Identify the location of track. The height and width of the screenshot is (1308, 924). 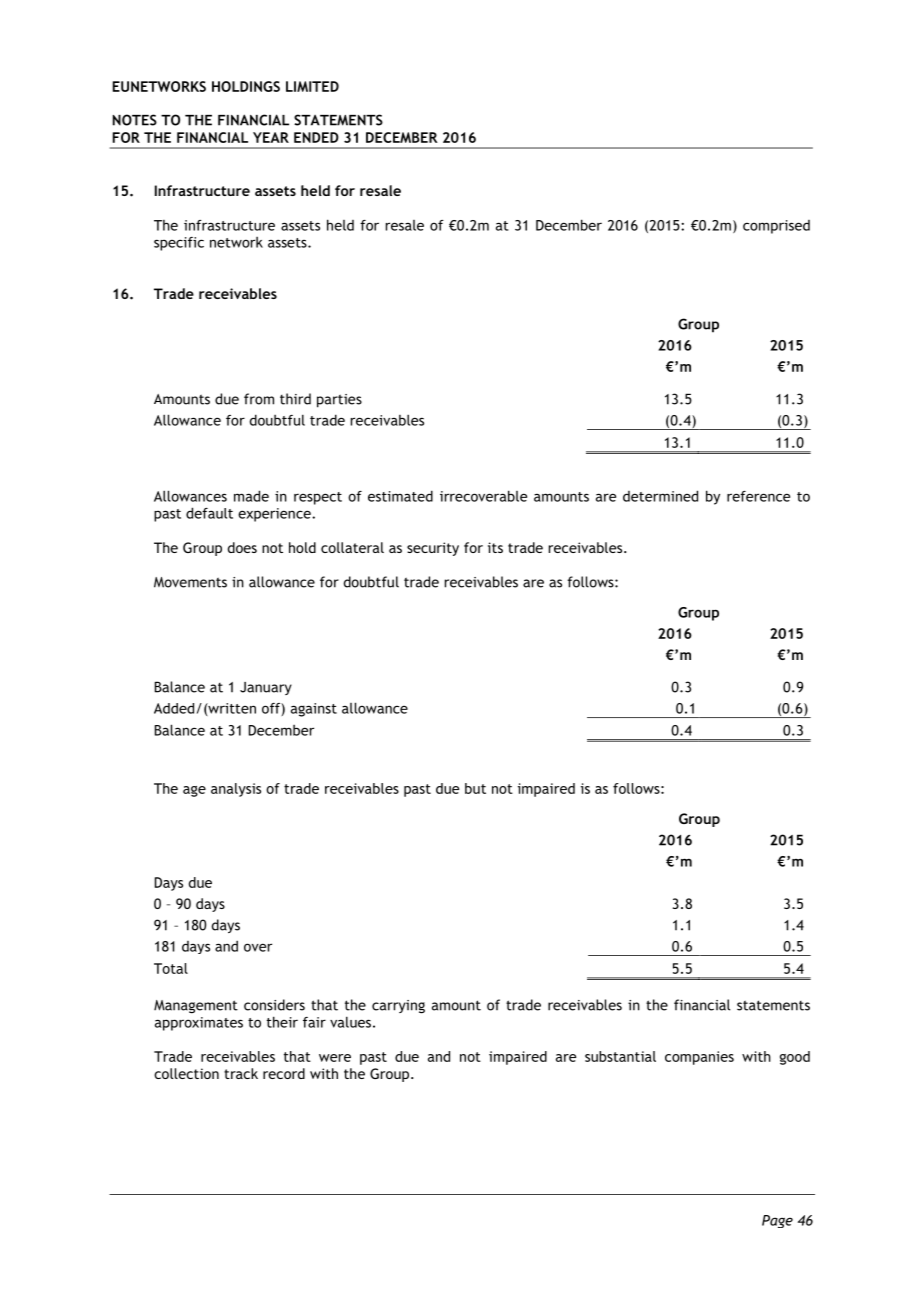
(241, 1073).
